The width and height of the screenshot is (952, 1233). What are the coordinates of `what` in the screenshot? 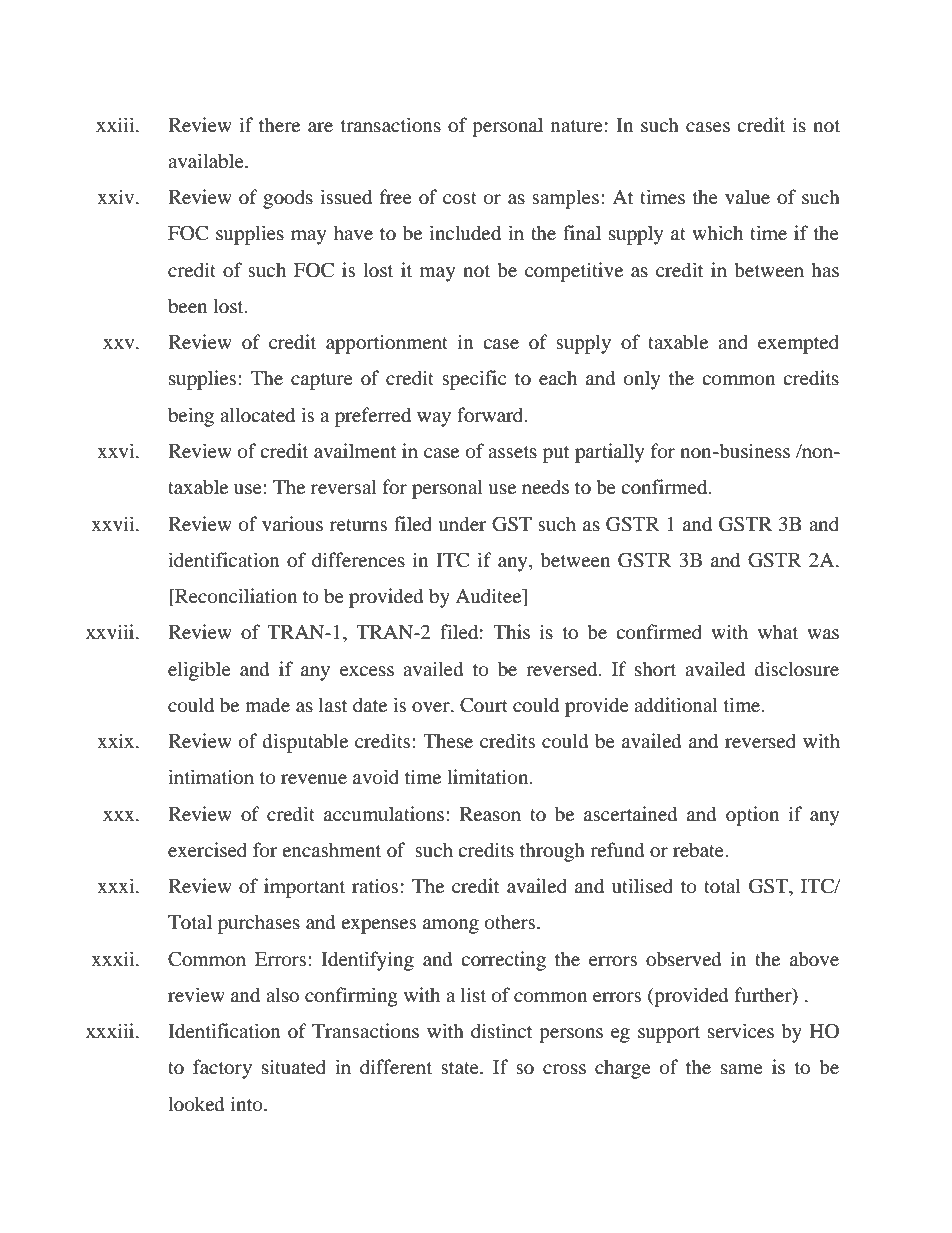 It's located at (778, 631).
